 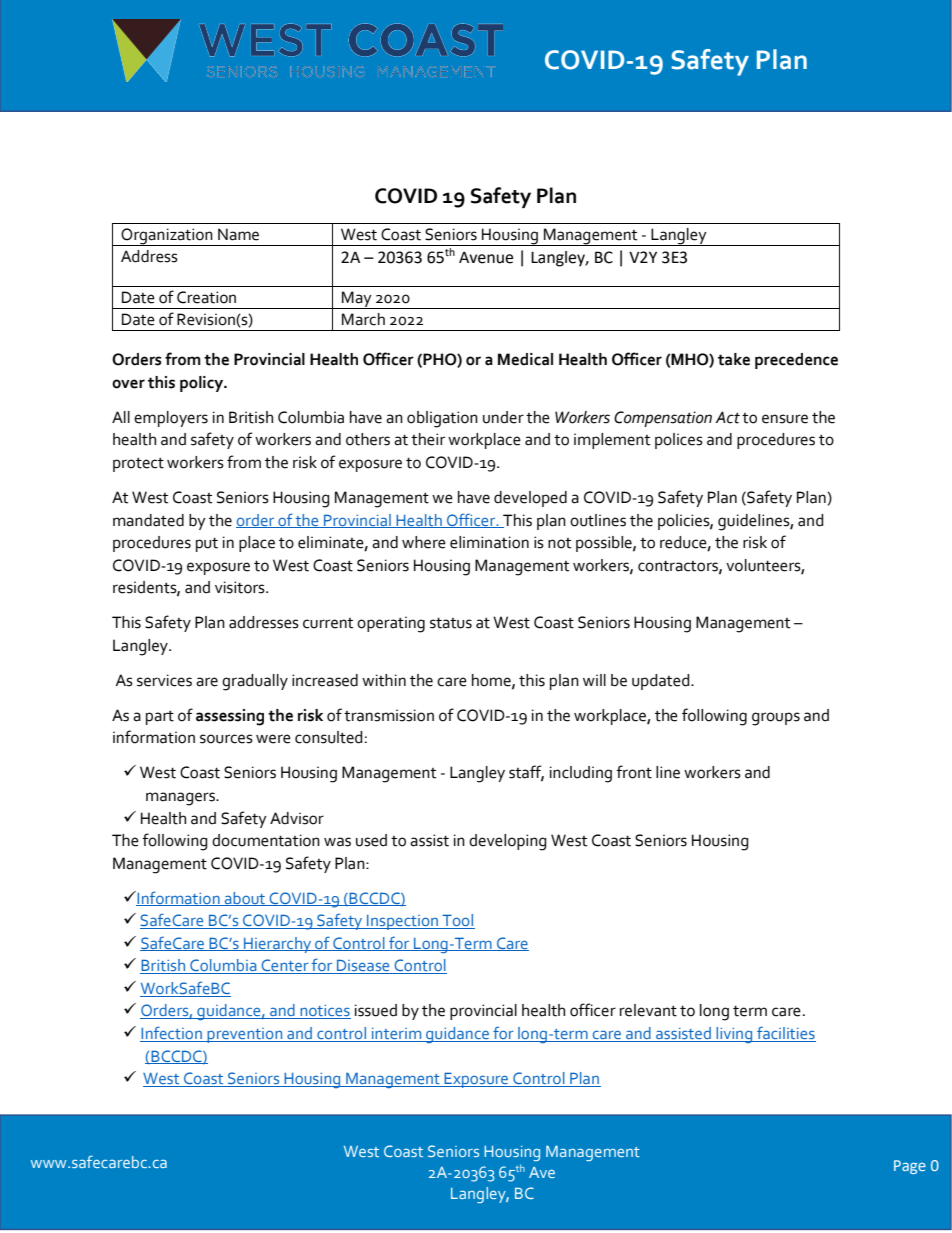 I want to click on Name, so click(x=238, y=234).
